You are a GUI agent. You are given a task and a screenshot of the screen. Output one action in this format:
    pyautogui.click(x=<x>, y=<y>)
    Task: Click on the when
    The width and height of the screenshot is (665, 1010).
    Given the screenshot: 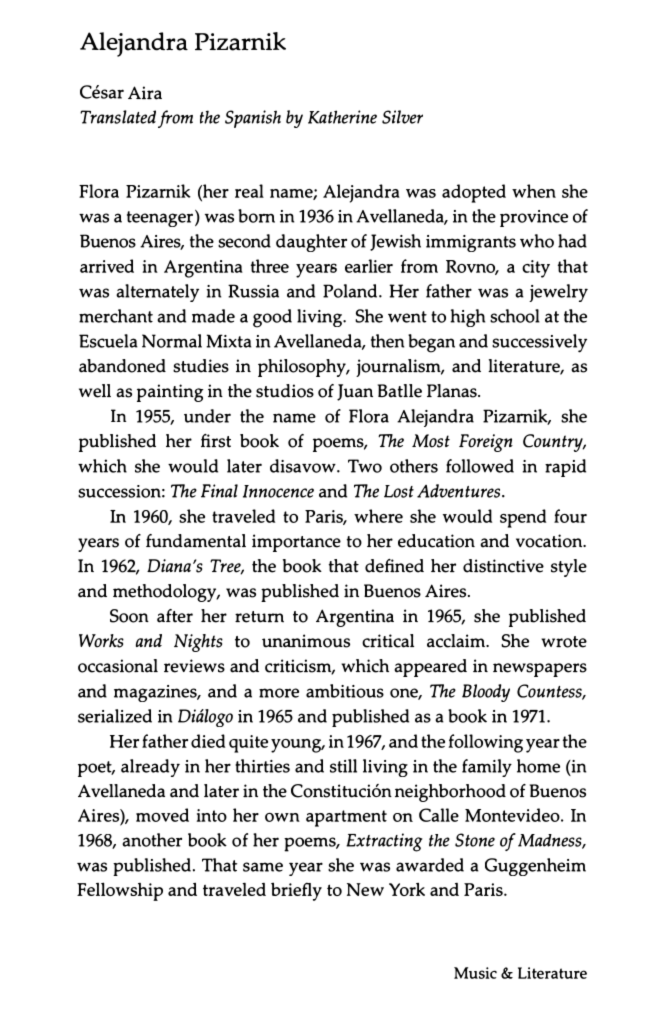 What is the action you would take?
    pyautogui.click(x=534, y=191)
